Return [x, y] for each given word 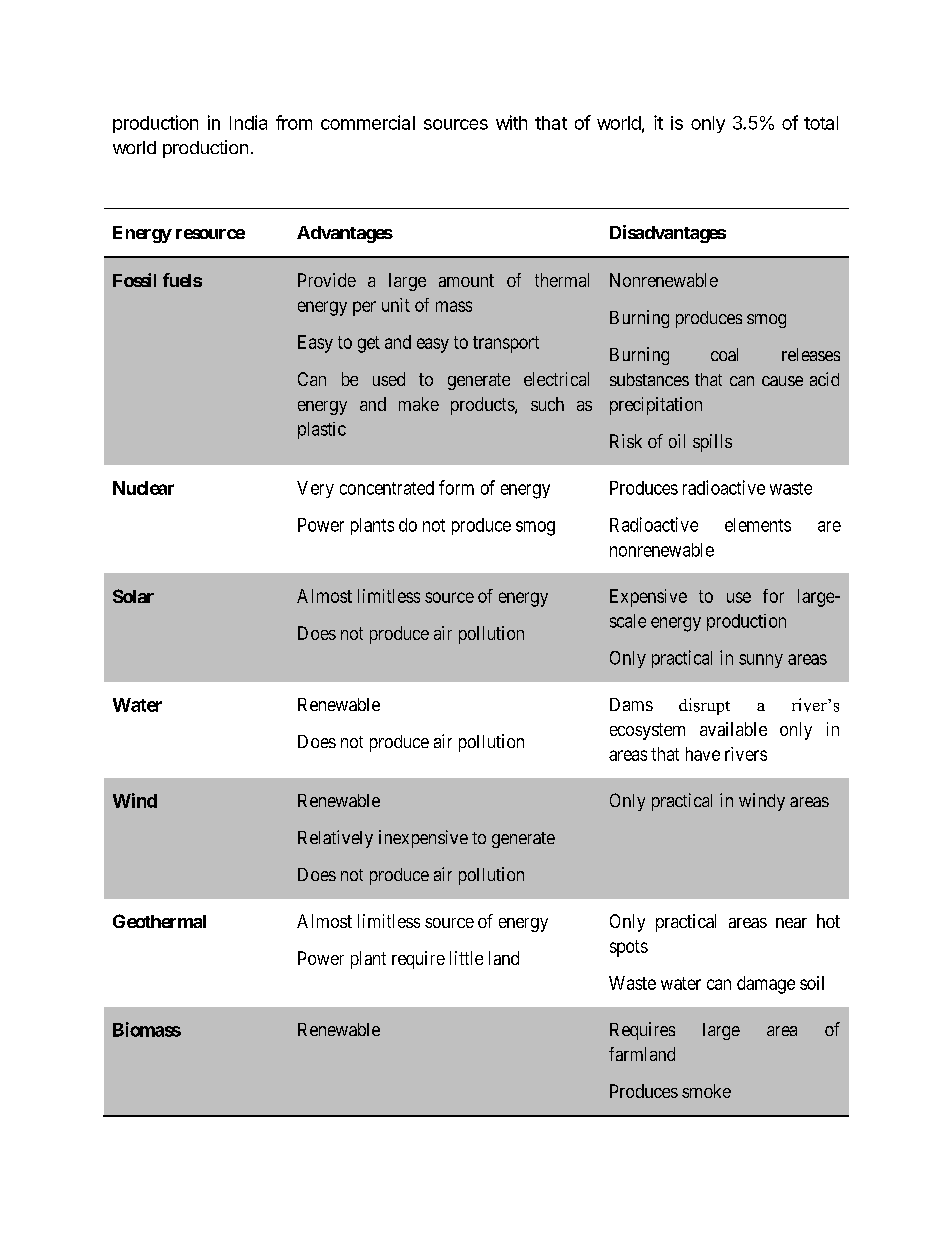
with [511, 122]
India [248, 122]
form [456, 487]
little [466, 958]
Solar [133, 596]
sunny [761, 661]
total [821, 123]
